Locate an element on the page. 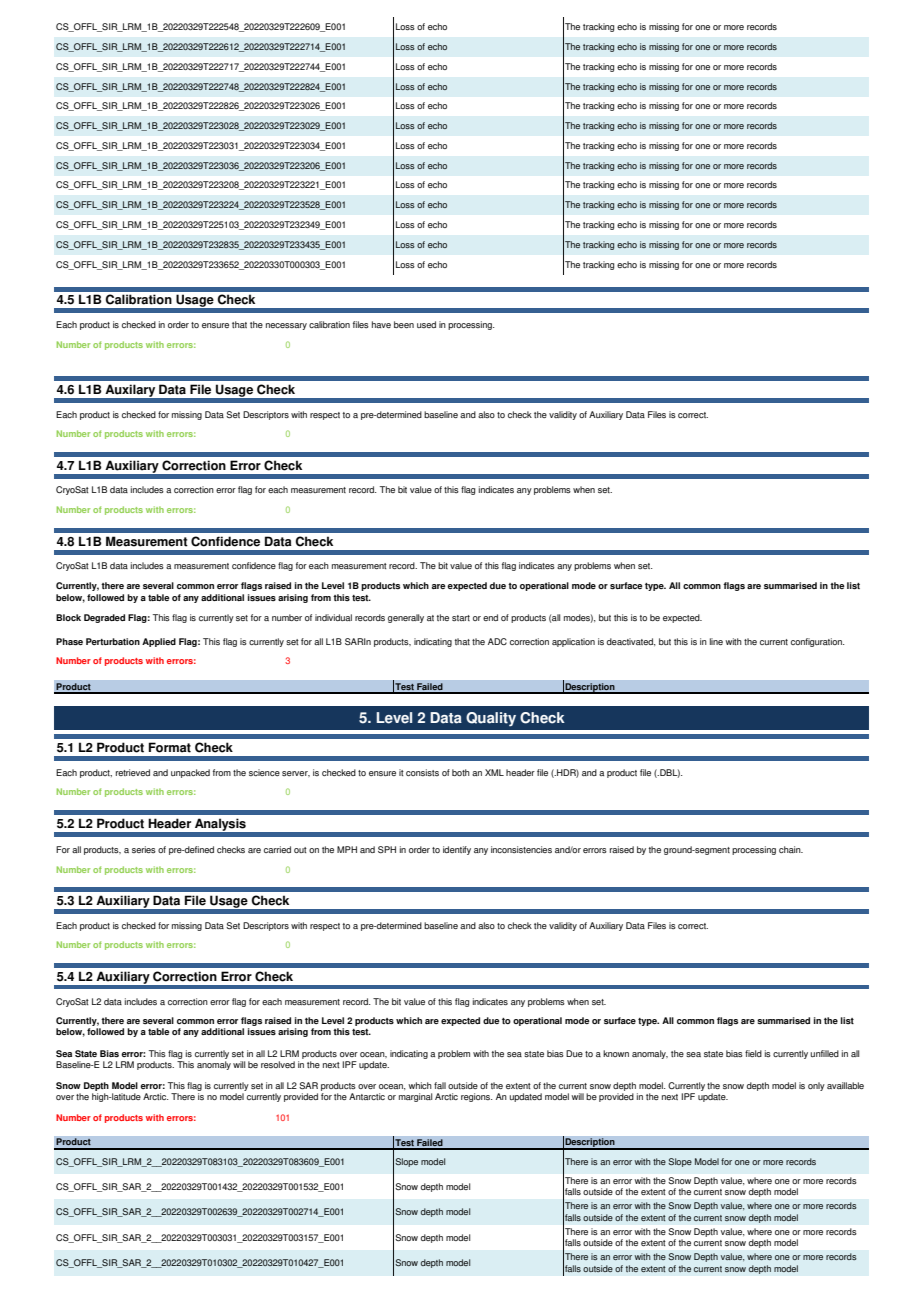 The width and height of the page is (924, 1308). identify is located at coordinates (457, 850).
